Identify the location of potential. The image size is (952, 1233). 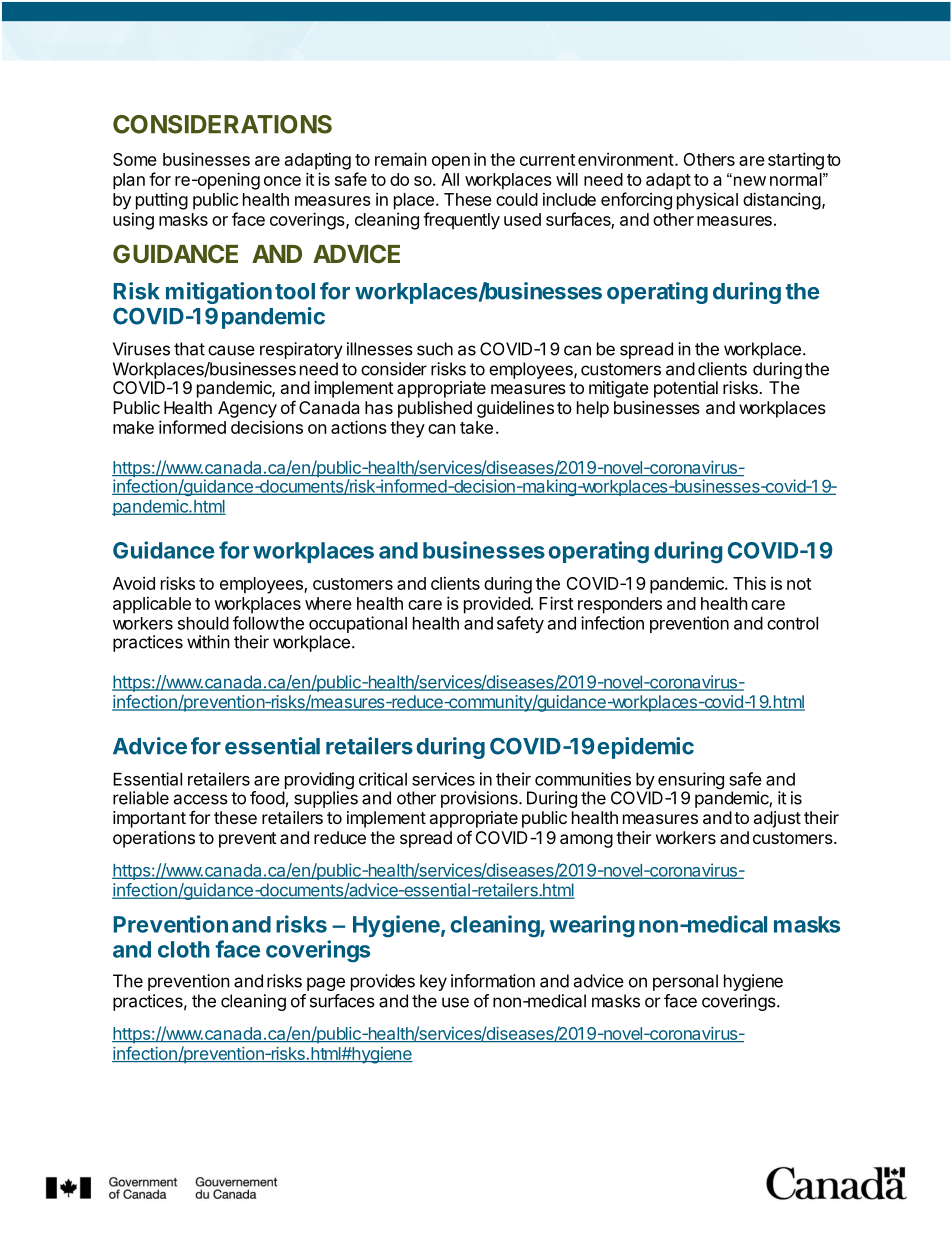
(686, 389).
